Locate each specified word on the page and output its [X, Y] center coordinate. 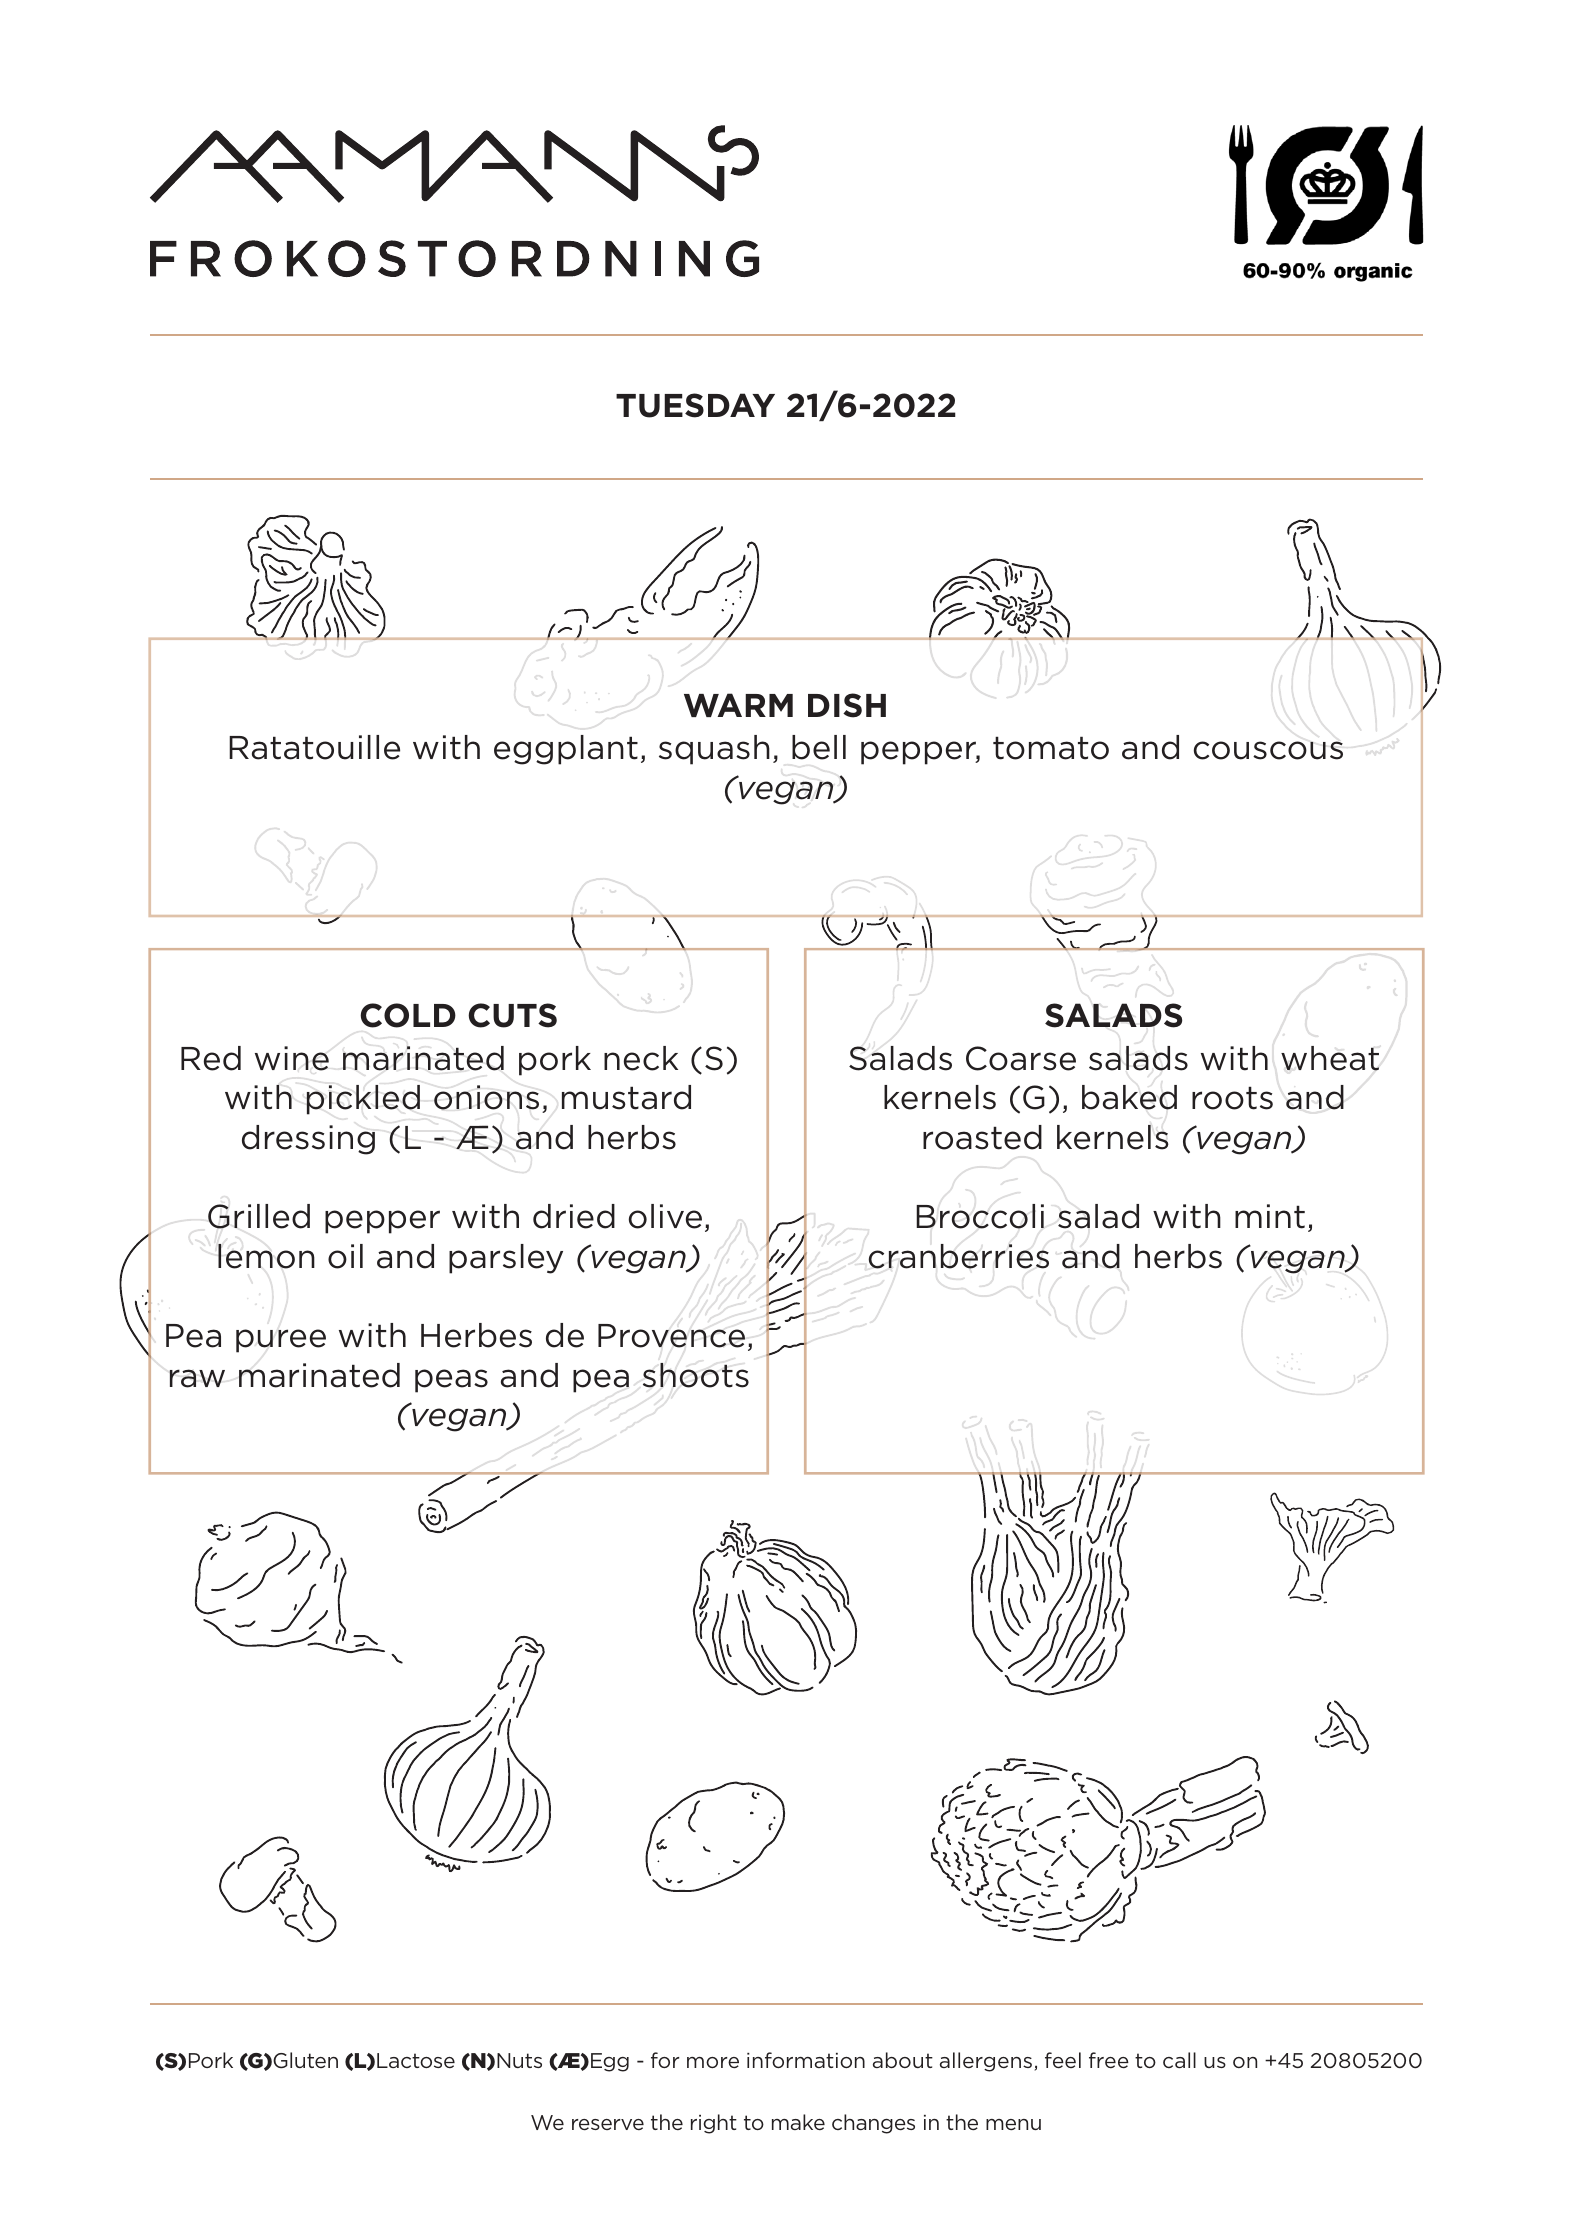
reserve [608, 2124]
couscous [1268, 750]
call [1179, 2060]
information [806, 2060]
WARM [738, 705]
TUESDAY [695, 405]
